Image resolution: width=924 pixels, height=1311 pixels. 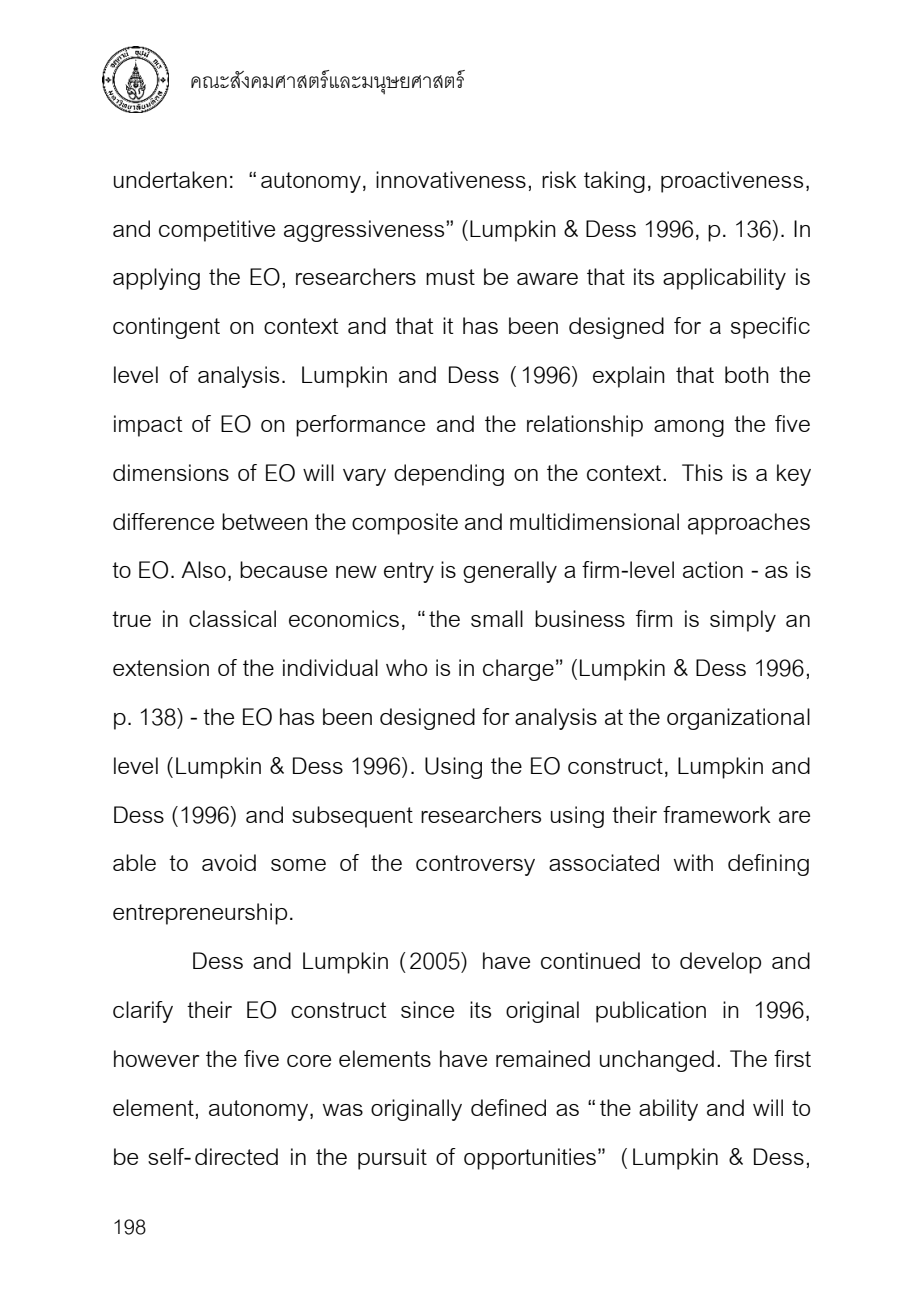 What do you see at coordinates (163, 521) in the screenshot?
I see `difference` at bounding box center [163, 521].
